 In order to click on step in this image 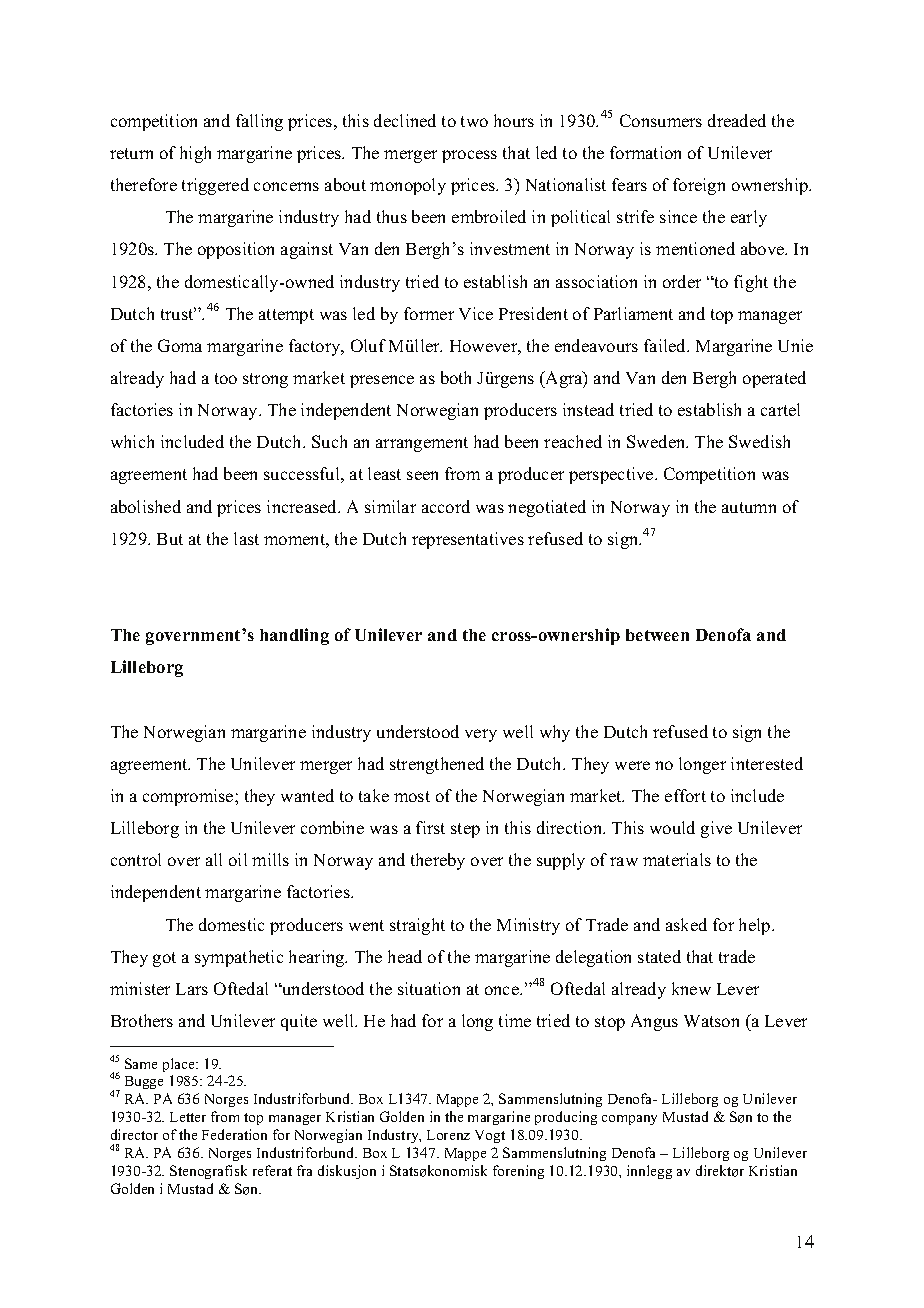, I will do `click(465, 830)`.
